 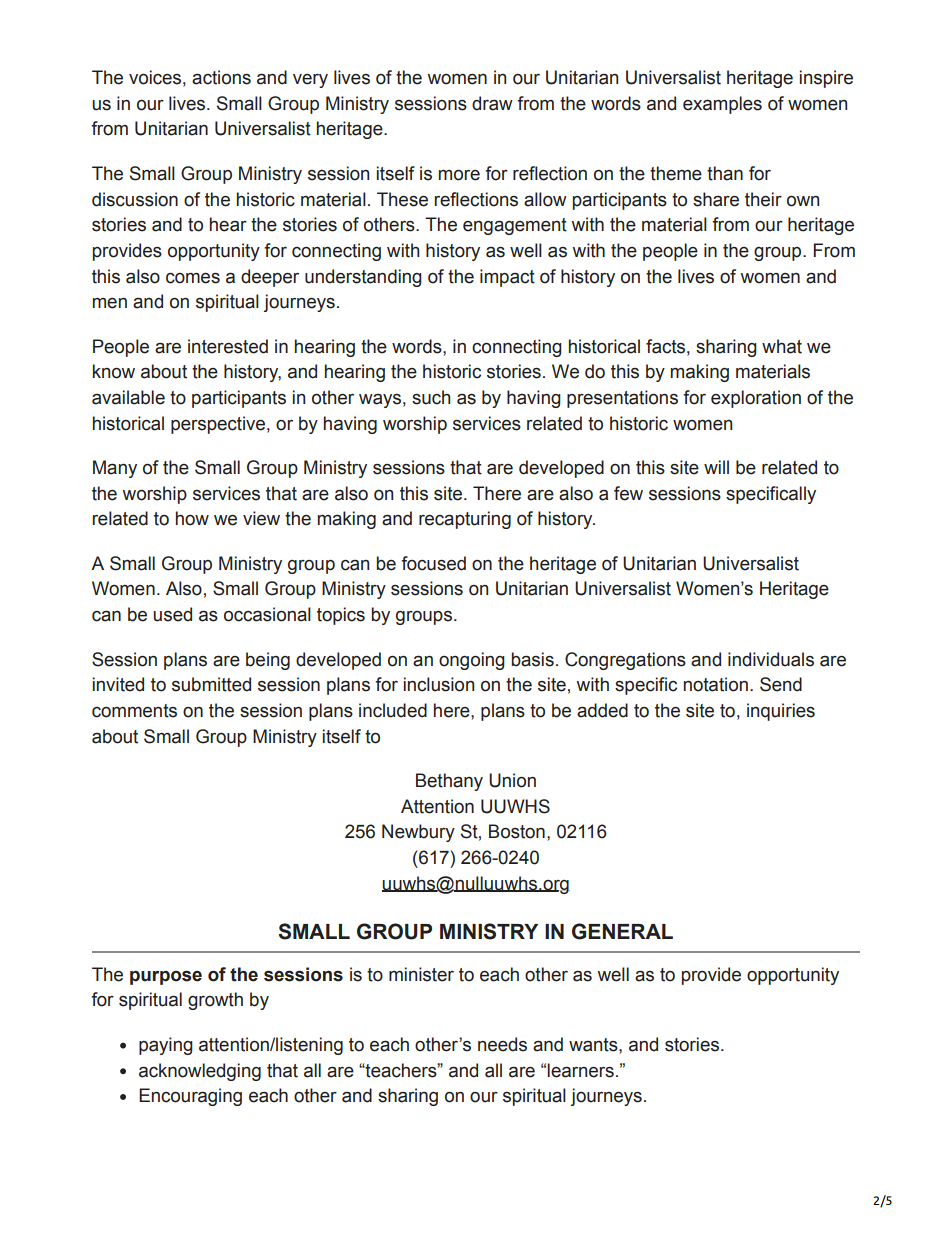 I want to click on Encouraging, so click(x=190, y=1097).
